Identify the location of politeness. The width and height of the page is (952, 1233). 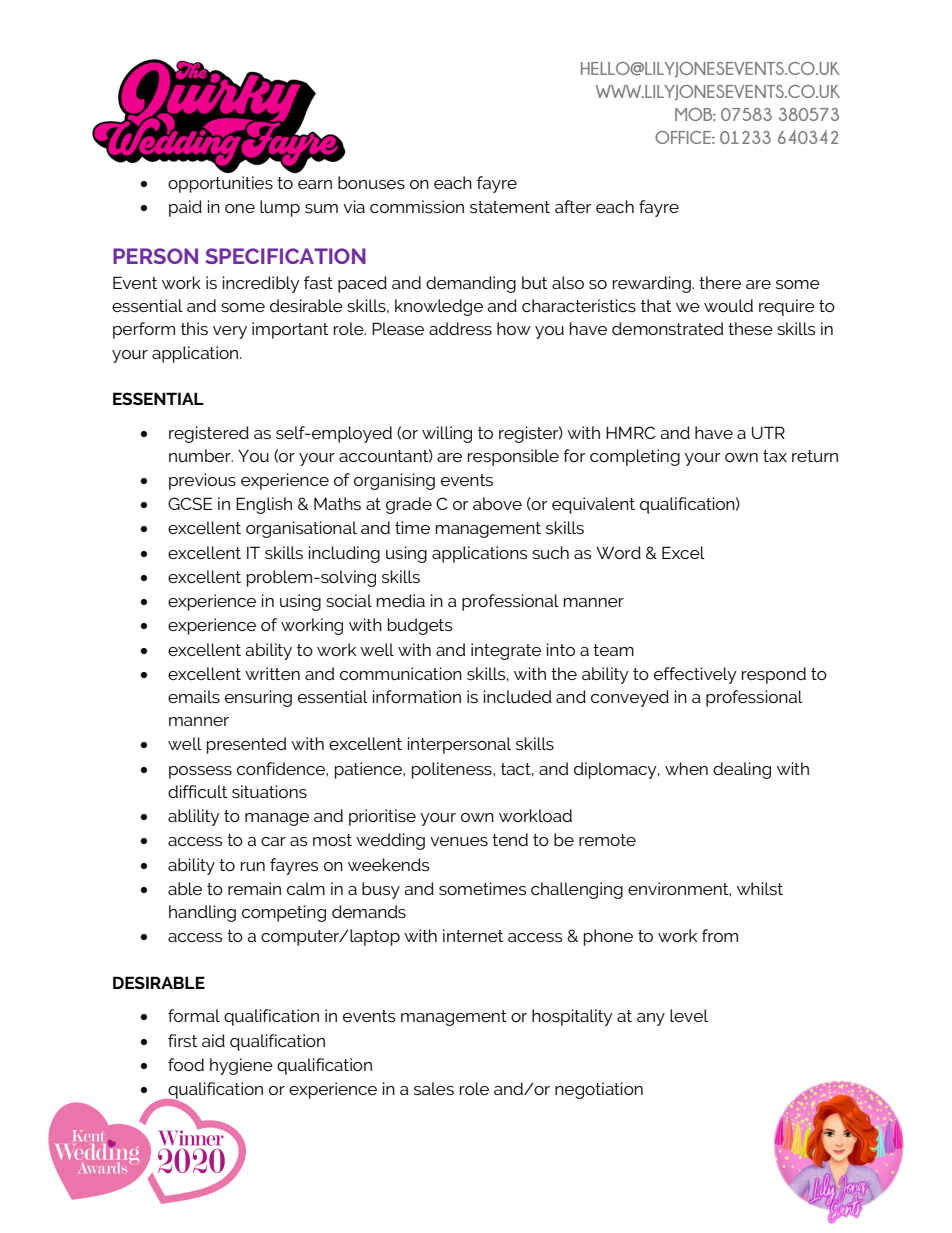
(453, 770).
